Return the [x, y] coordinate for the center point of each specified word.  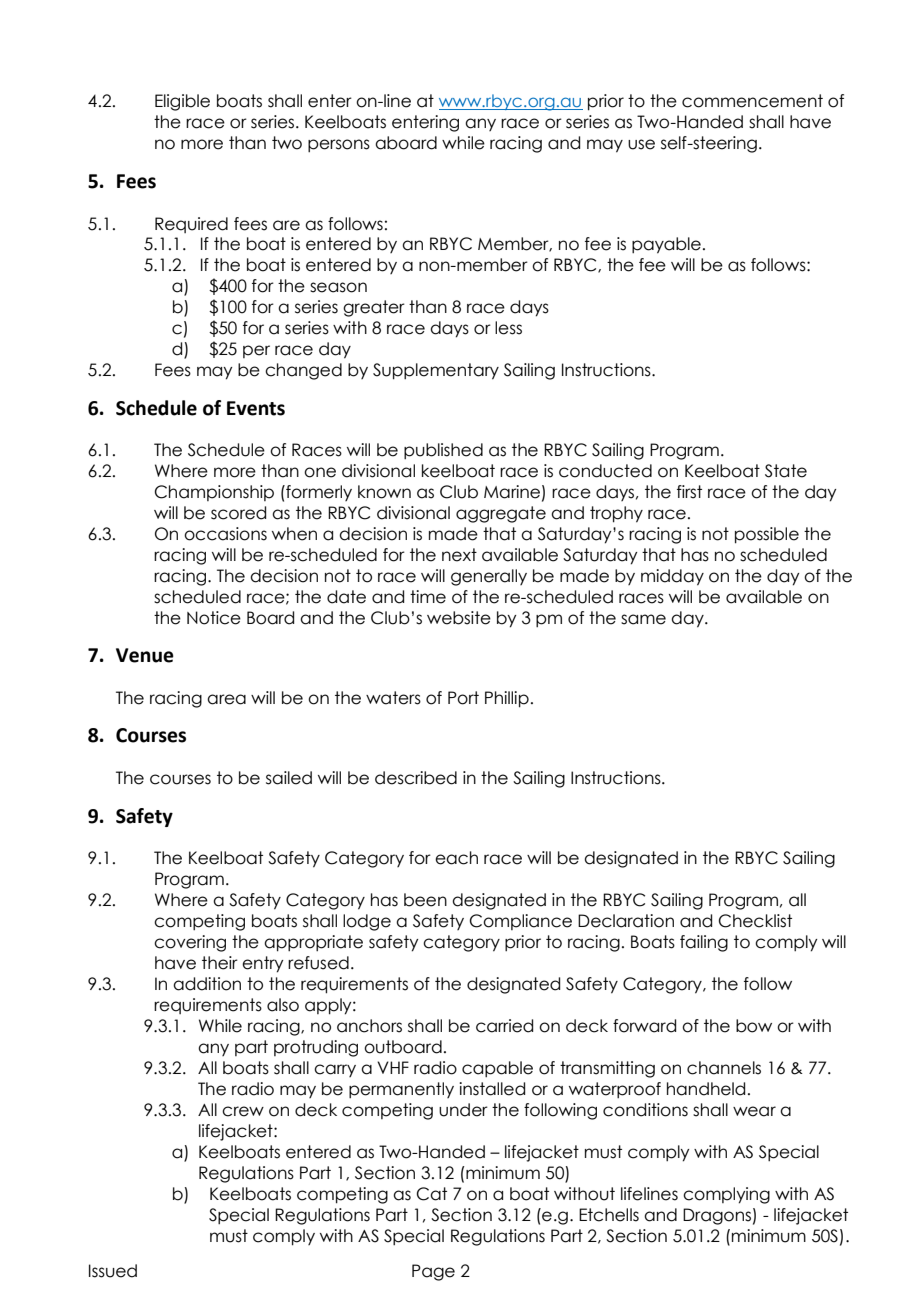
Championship [214, 493]
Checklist [755, 921]
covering [190, 943]
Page [433, 1272]
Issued [113, 1271]
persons [339, 145]
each [456, 858]
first [689, 492]
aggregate [501, 514]
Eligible [182, 102]
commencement [752, 101]
